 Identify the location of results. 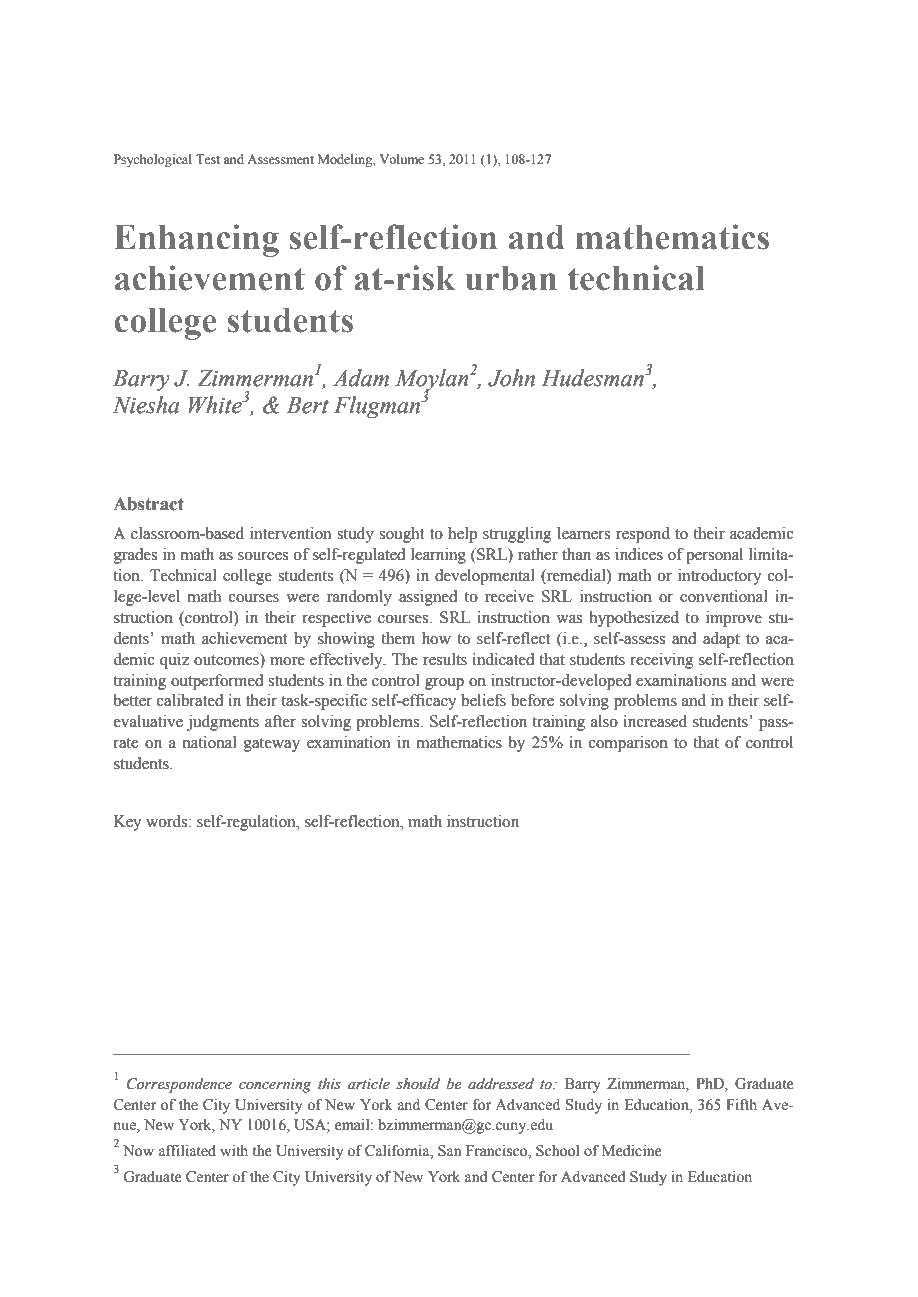
(445, 659).
